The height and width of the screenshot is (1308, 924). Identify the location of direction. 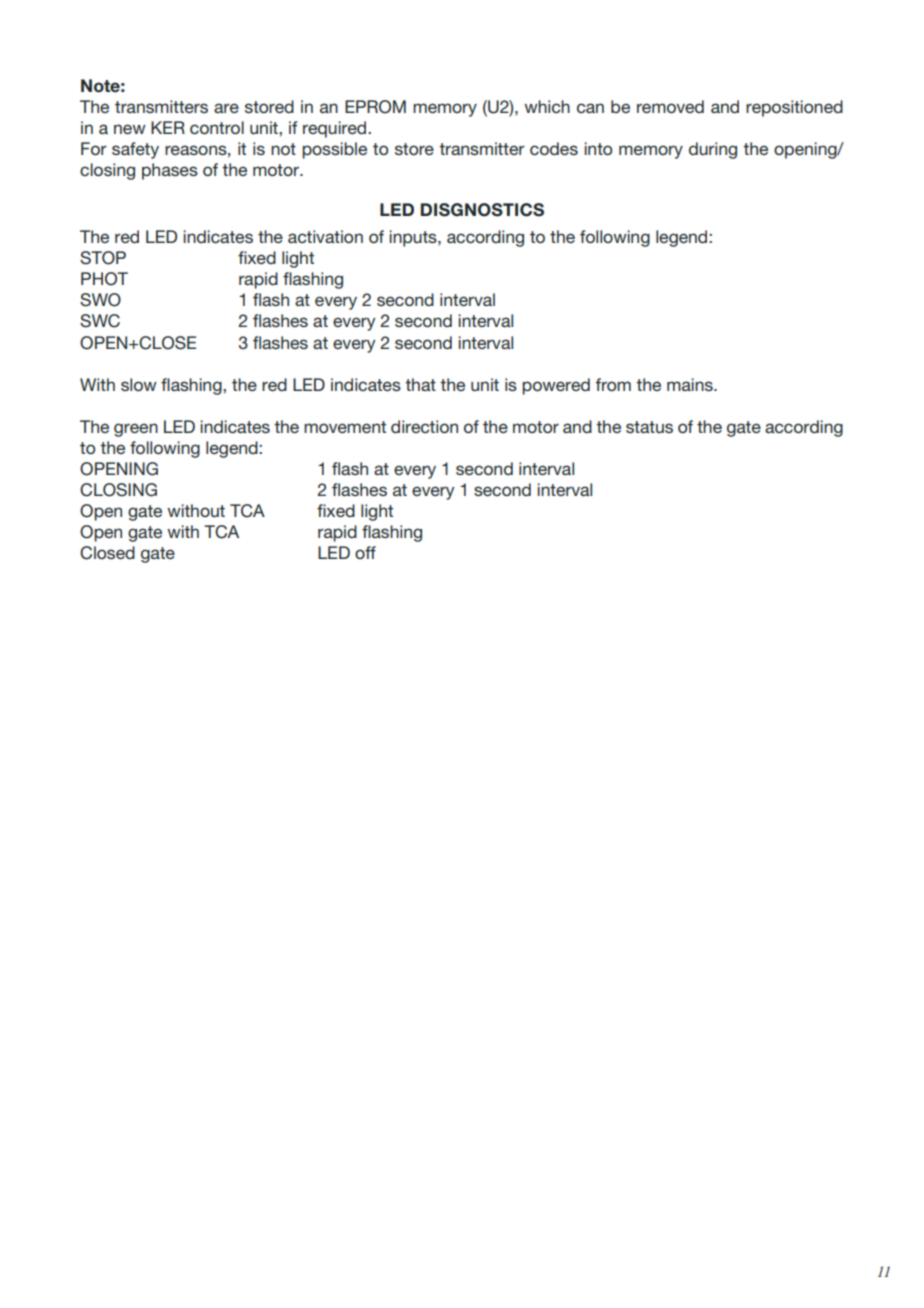
(424, 426).
